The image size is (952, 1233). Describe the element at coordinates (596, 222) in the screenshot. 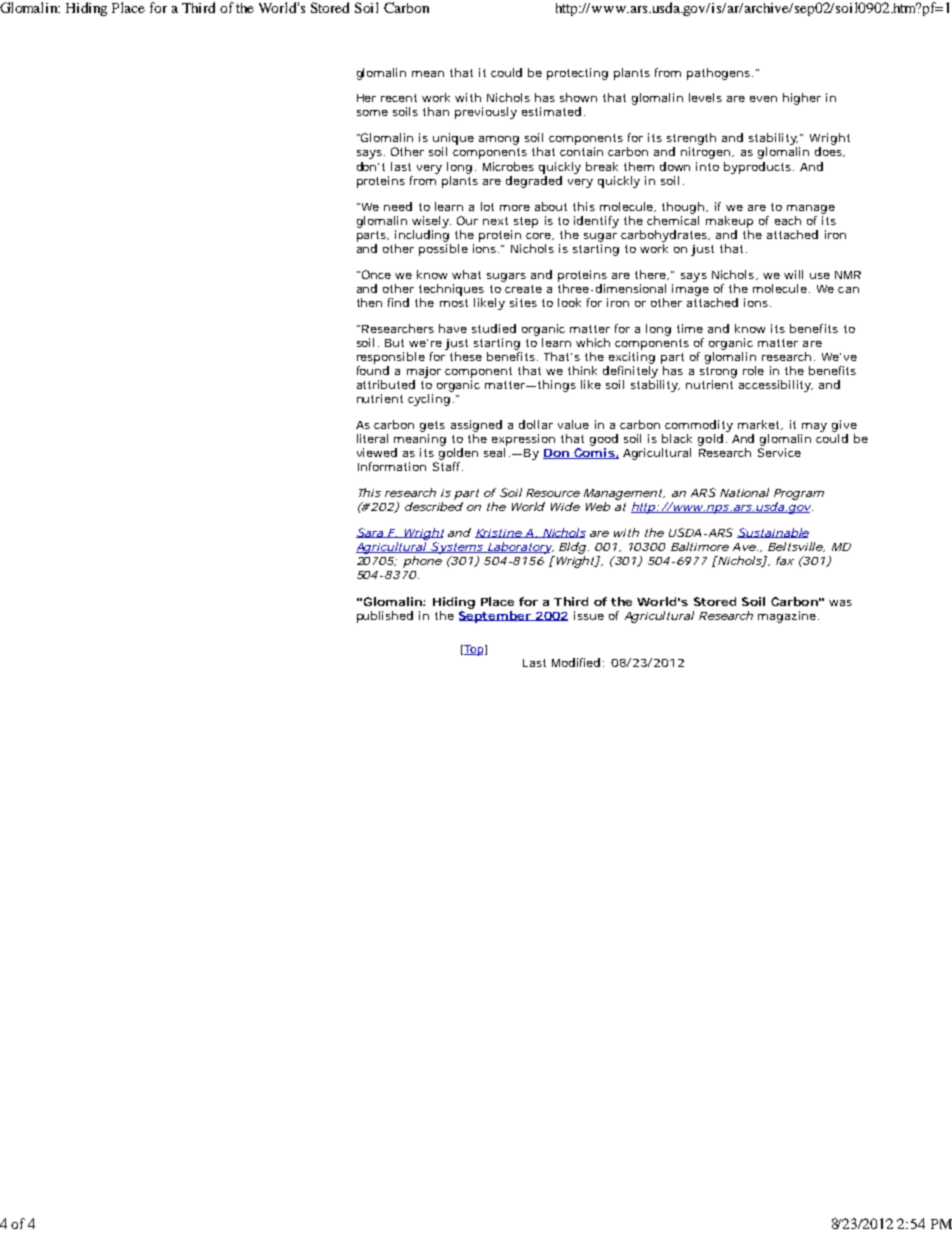

I see `identify` at that location.
